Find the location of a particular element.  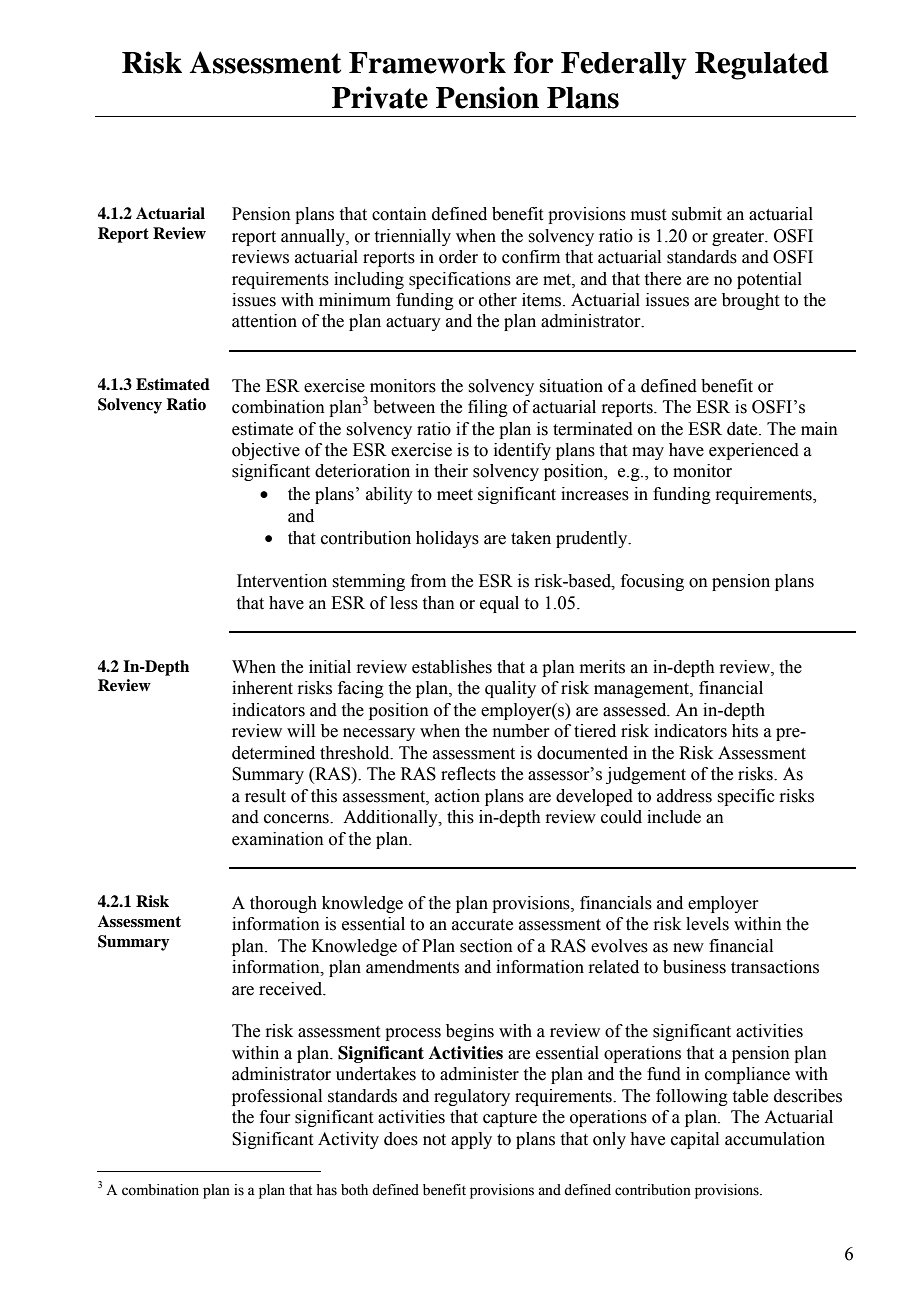

Federally is located at coordinates (624, 66).
